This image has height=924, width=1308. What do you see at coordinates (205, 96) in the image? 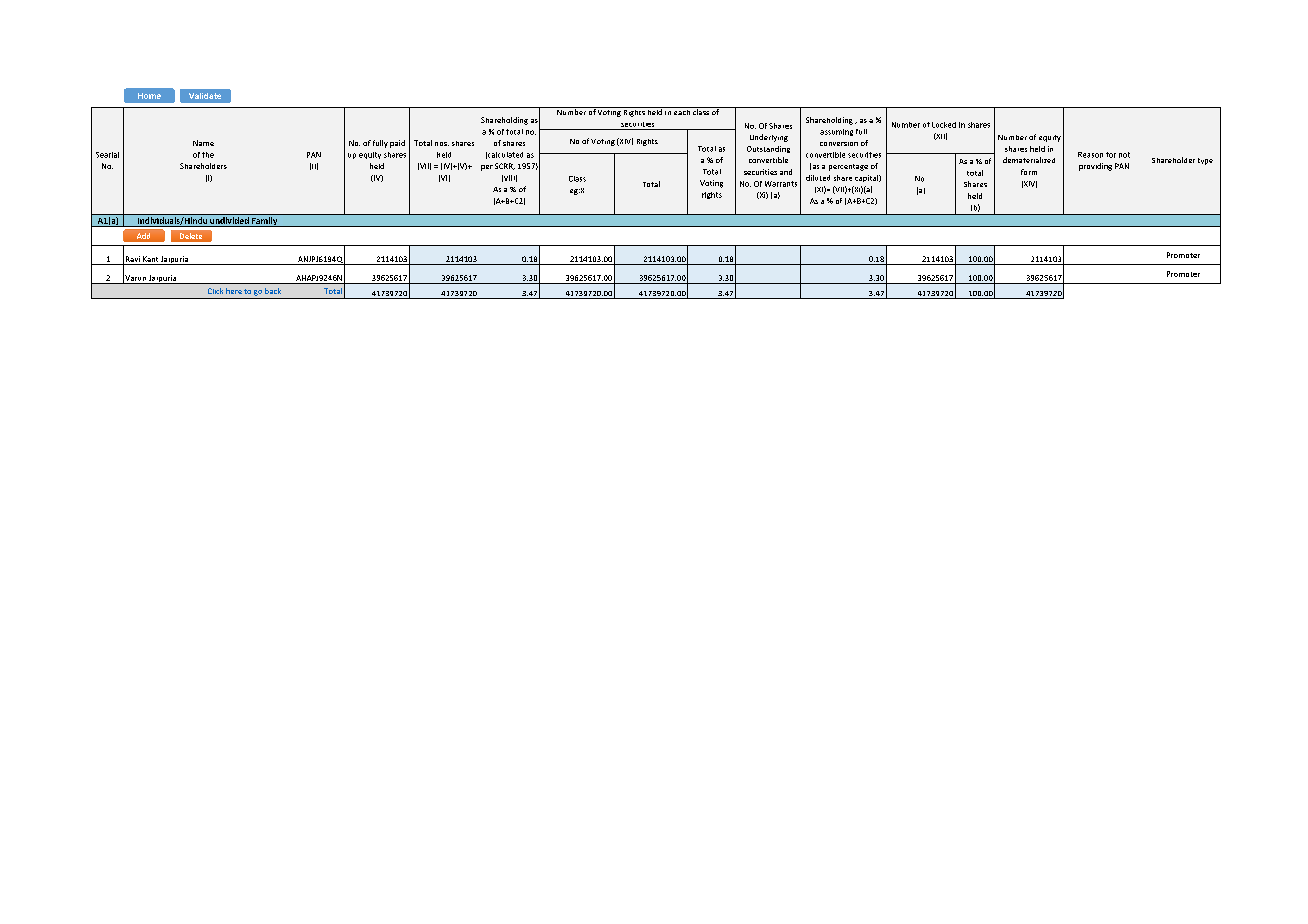
I see `Validate` at bounding box center [205, 96].
